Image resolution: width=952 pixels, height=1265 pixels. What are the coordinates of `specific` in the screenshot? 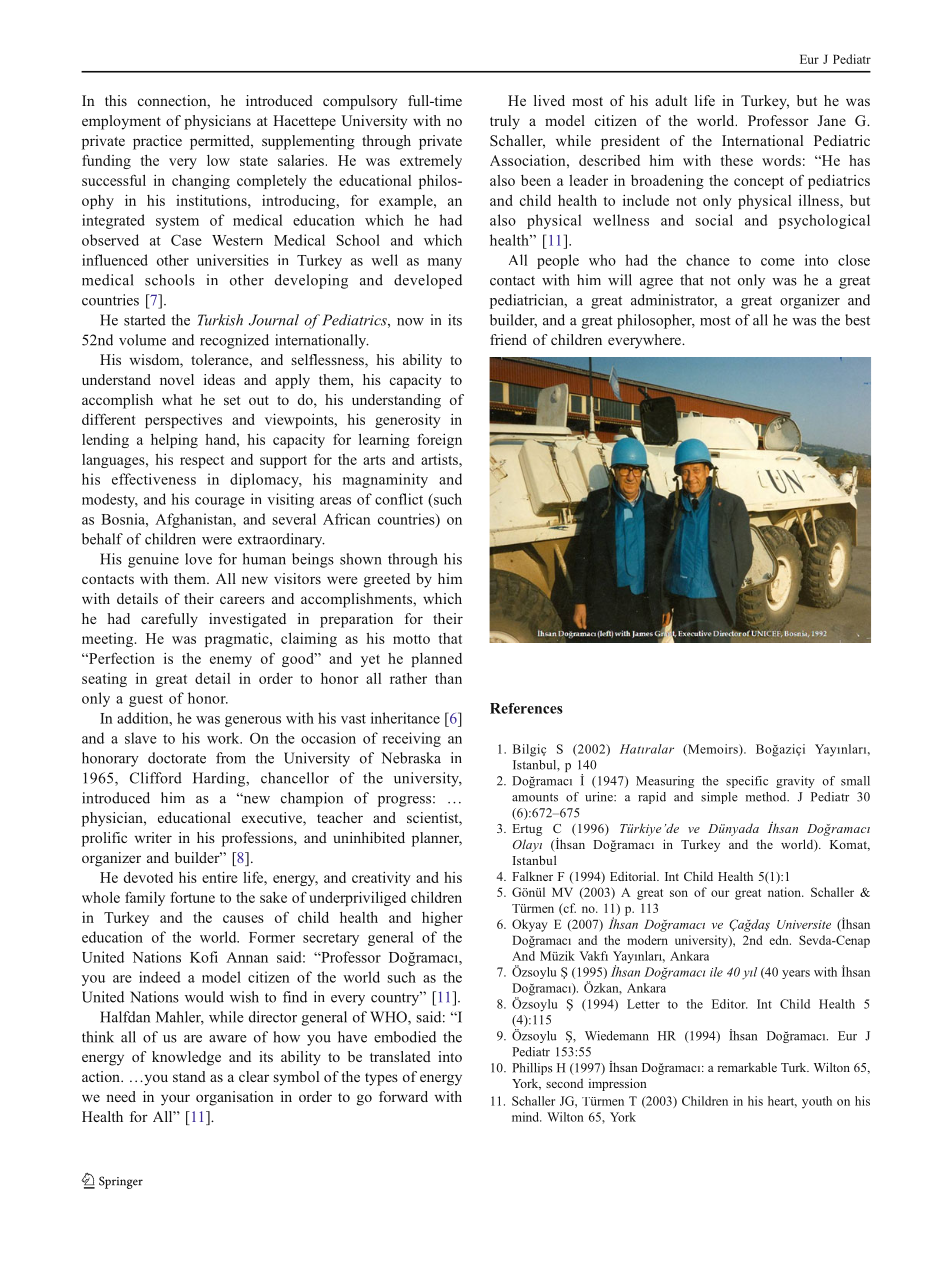 It's located at (747, 782).
